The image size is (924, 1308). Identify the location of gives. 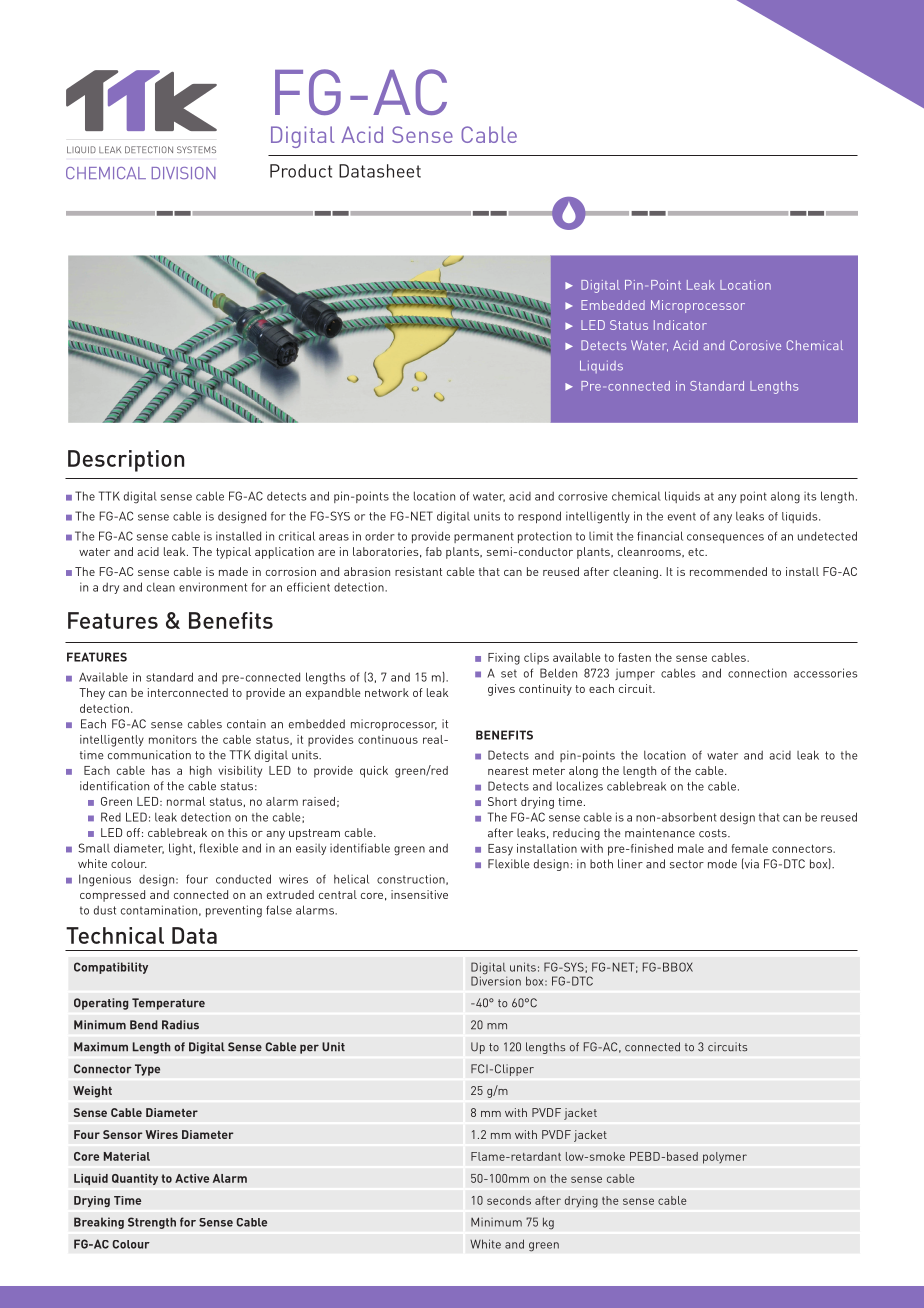
(501, 690).
